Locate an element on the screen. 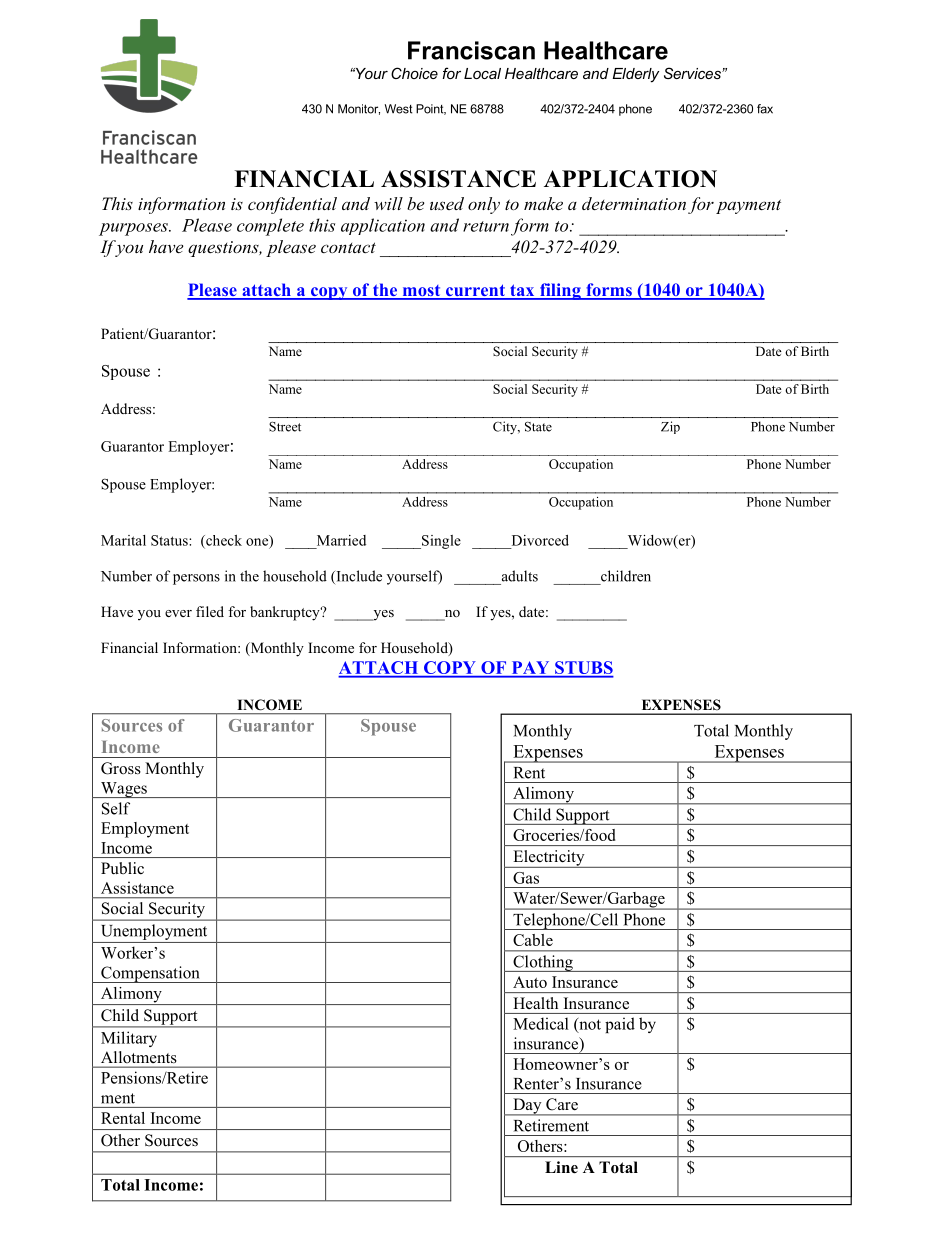 This screenshot has height=1233, width=952. Include is located at coordinates (358, 577).
